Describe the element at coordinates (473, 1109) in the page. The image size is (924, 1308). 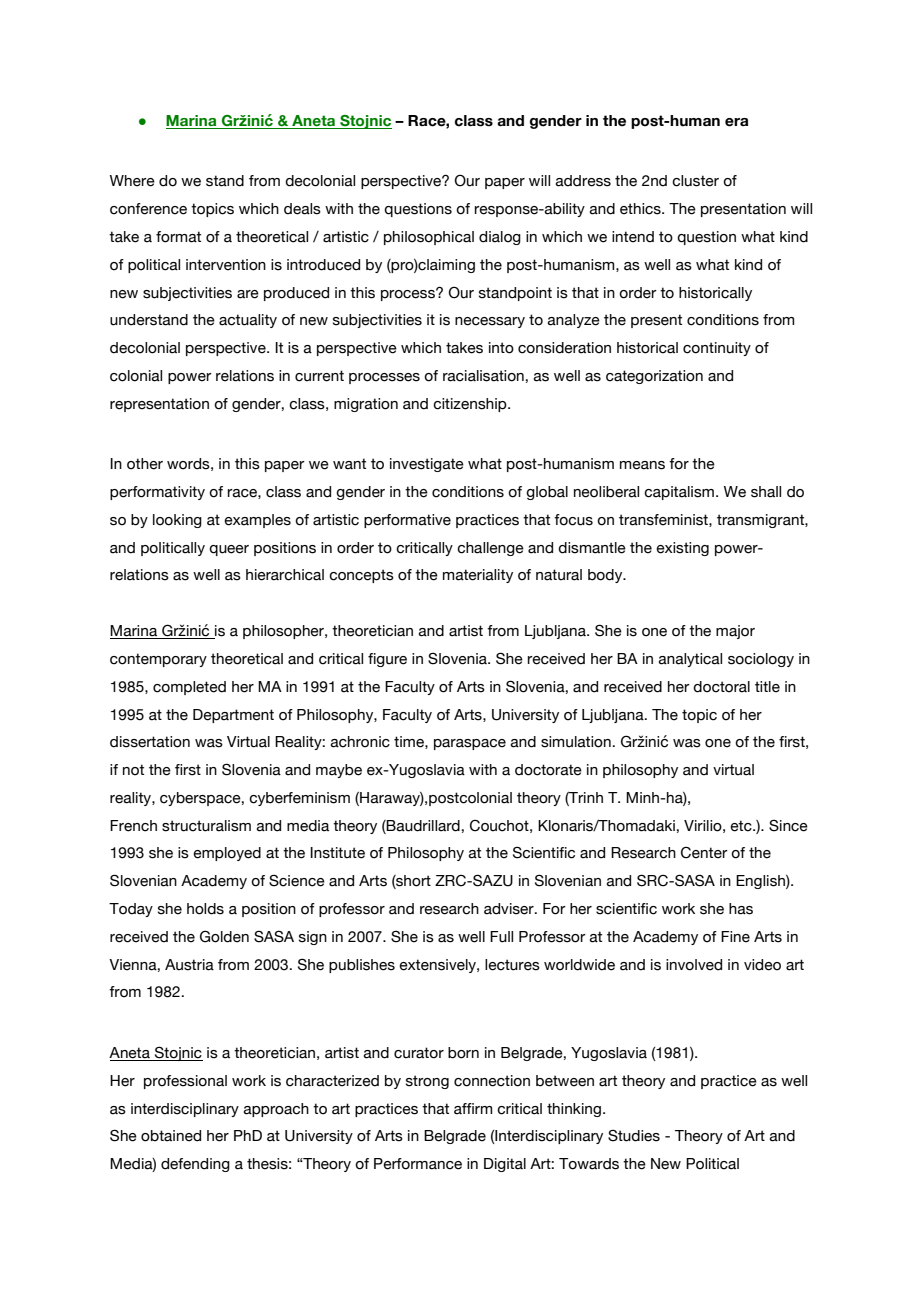
I see `affirm` at that location.
